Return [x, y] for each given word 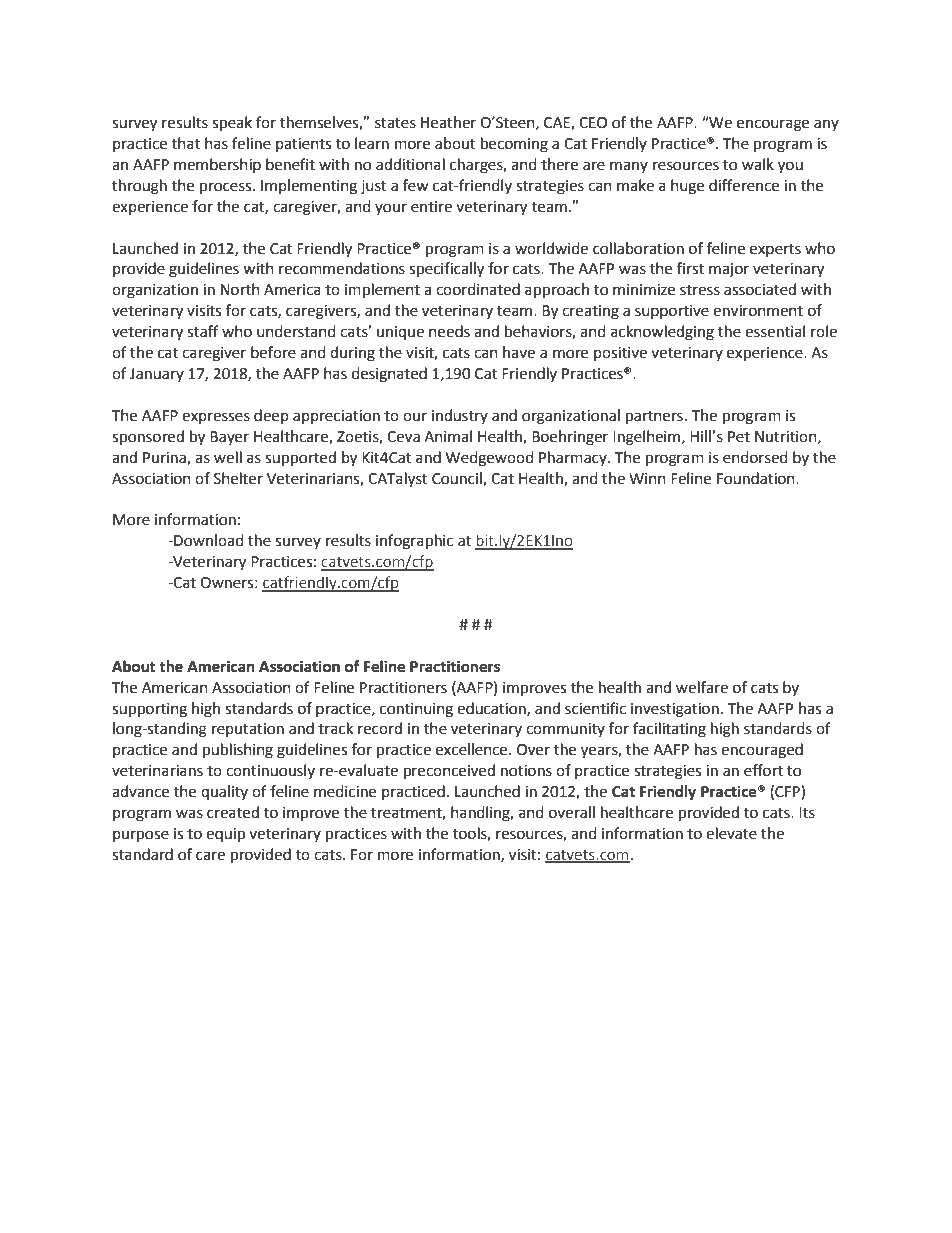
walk [758, 164]
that [186, 143]
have [519, 352]
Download [208, 540]
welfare [702, 687]
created [233, 812]
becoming [514, 145]
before [273, 352]
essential [775, 331]
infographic [414, 542]
